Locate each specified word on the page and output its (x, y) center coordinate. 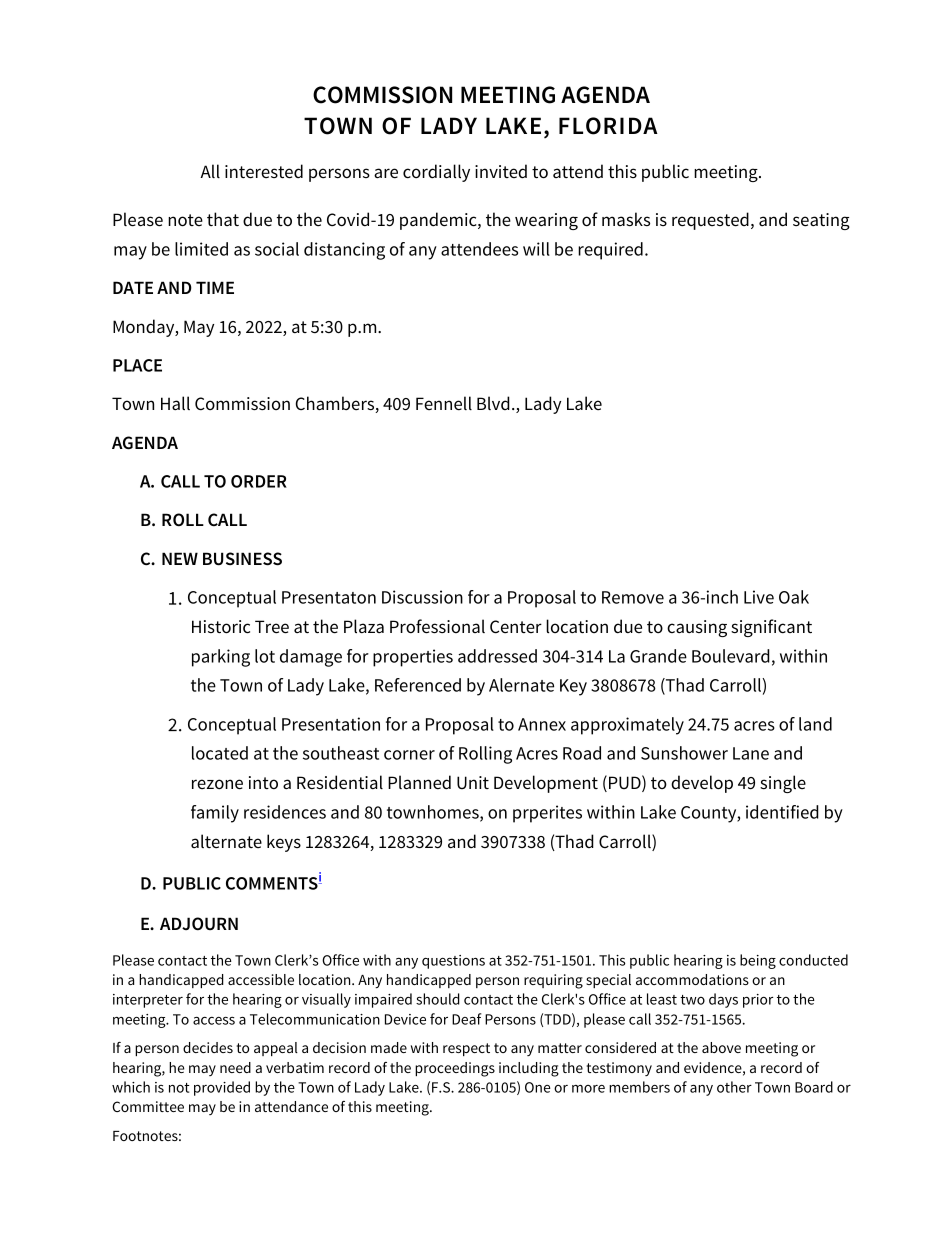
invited (501, 171)
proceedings (455, 1069)
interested (264, 171)
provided (222, 1088)
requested (710, 221)
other (734, 1087)
